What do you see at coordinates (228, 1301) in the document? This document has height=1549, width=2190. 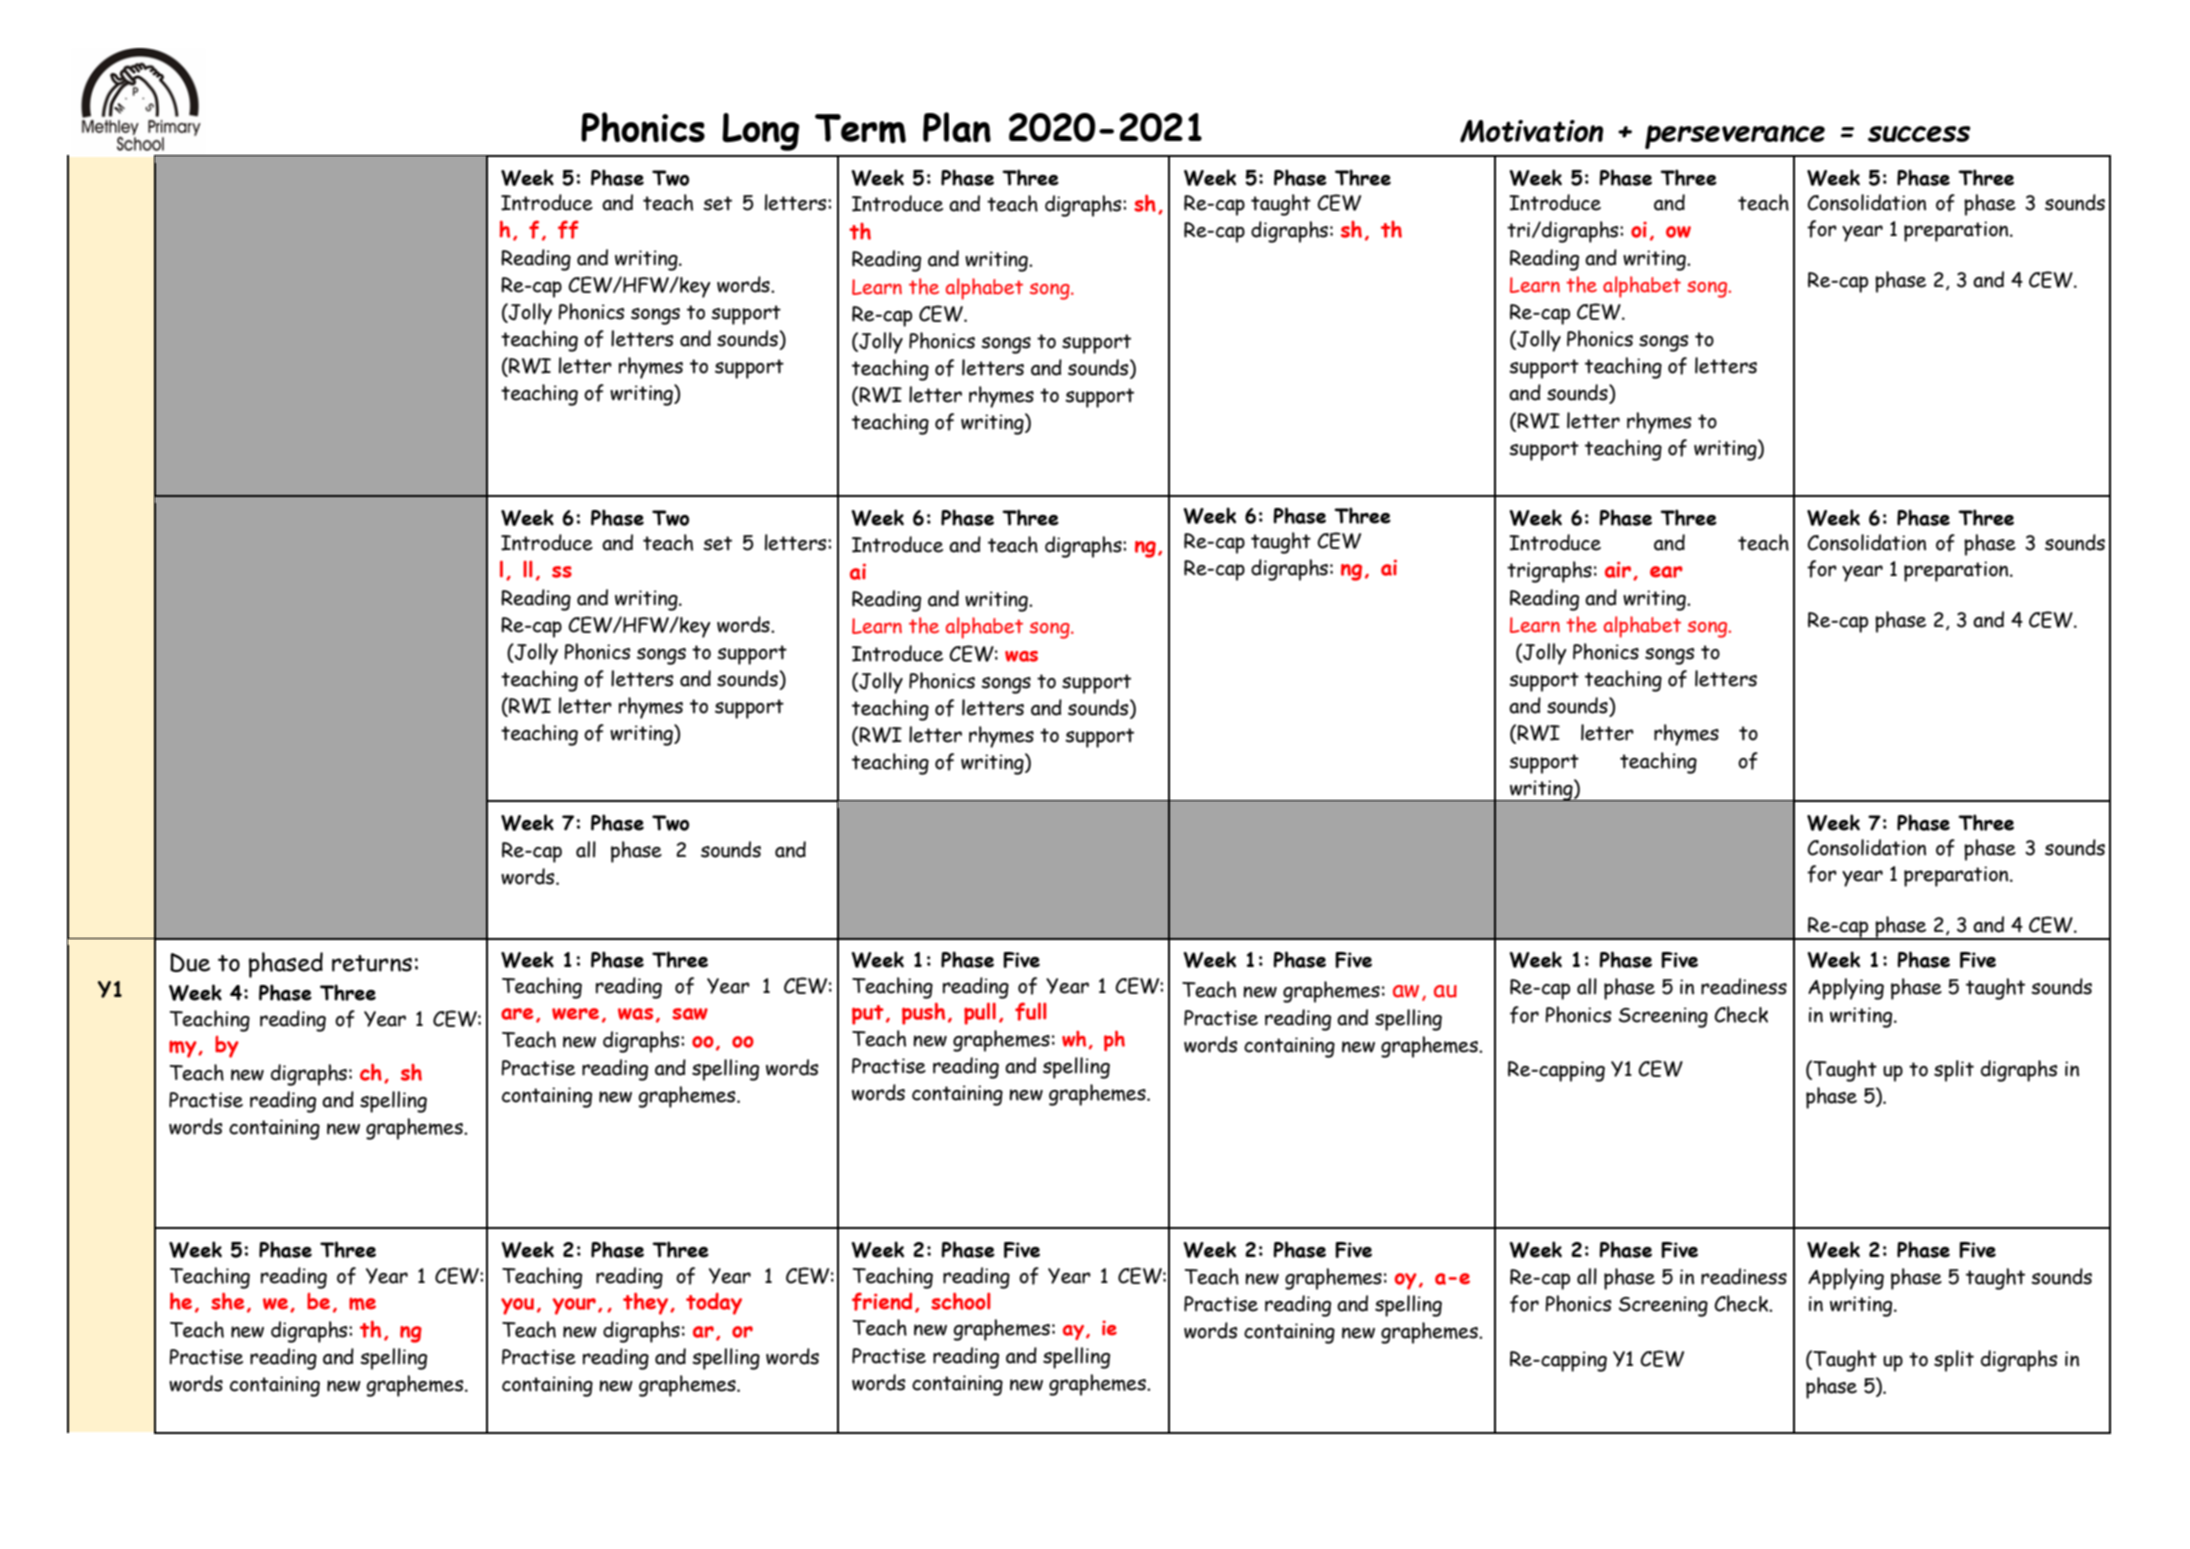 I see `she` at bounding box center [228, 1301].
